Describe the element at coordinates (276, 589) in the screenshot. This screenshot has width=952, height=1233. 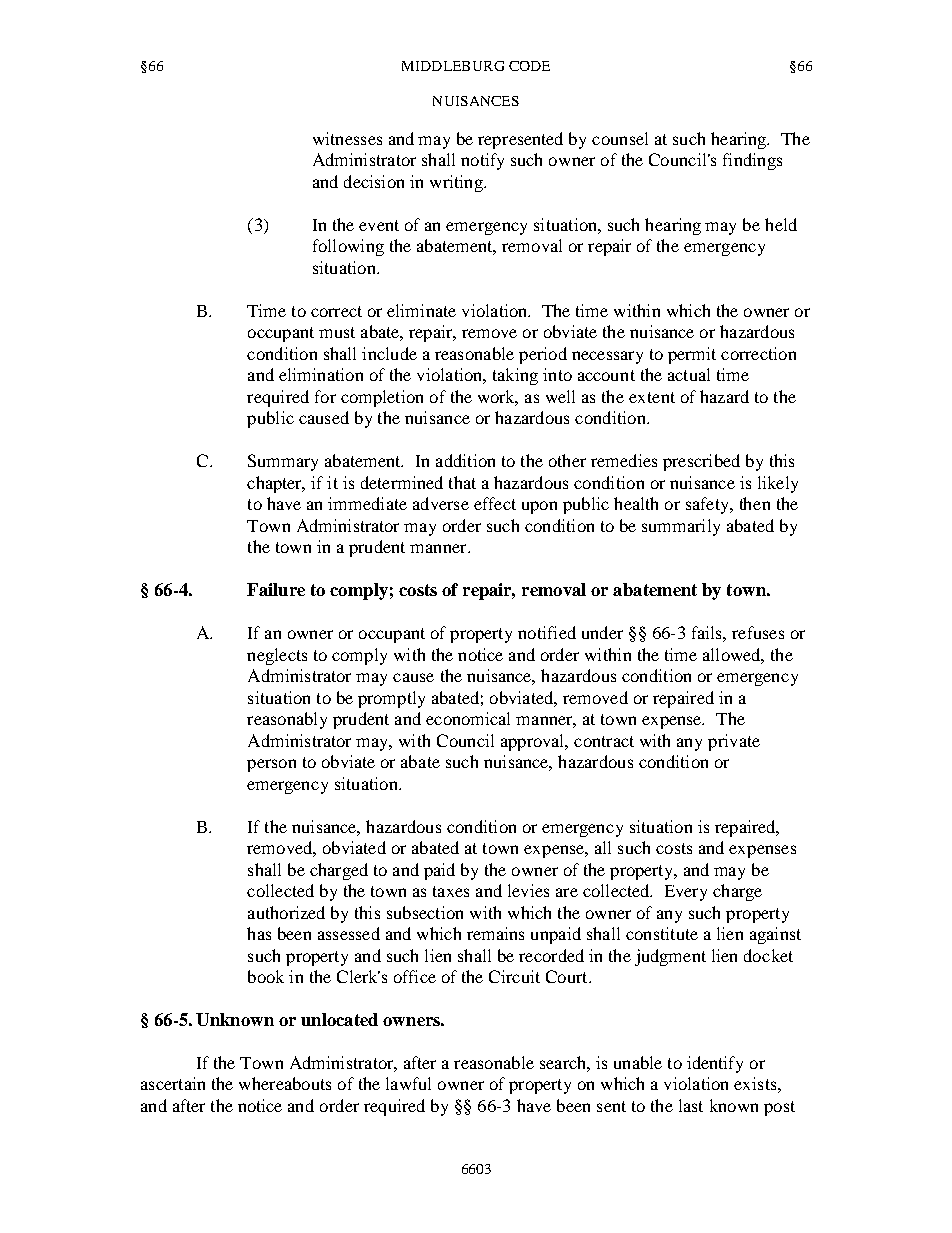
I see `Failure` at that location.
